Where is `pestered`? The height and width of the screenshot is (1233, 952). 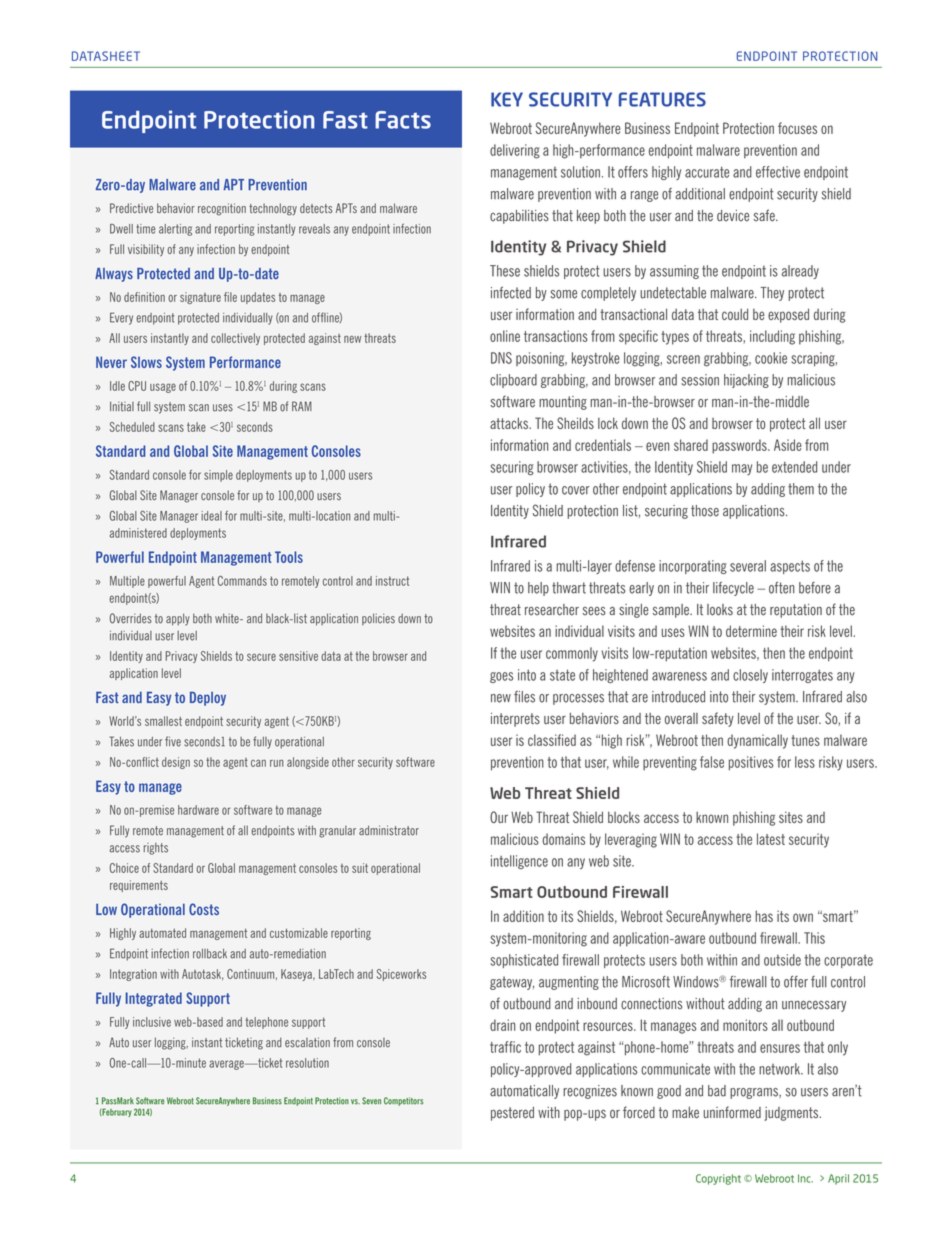
pestered is located at coordinates (512, 1114).
